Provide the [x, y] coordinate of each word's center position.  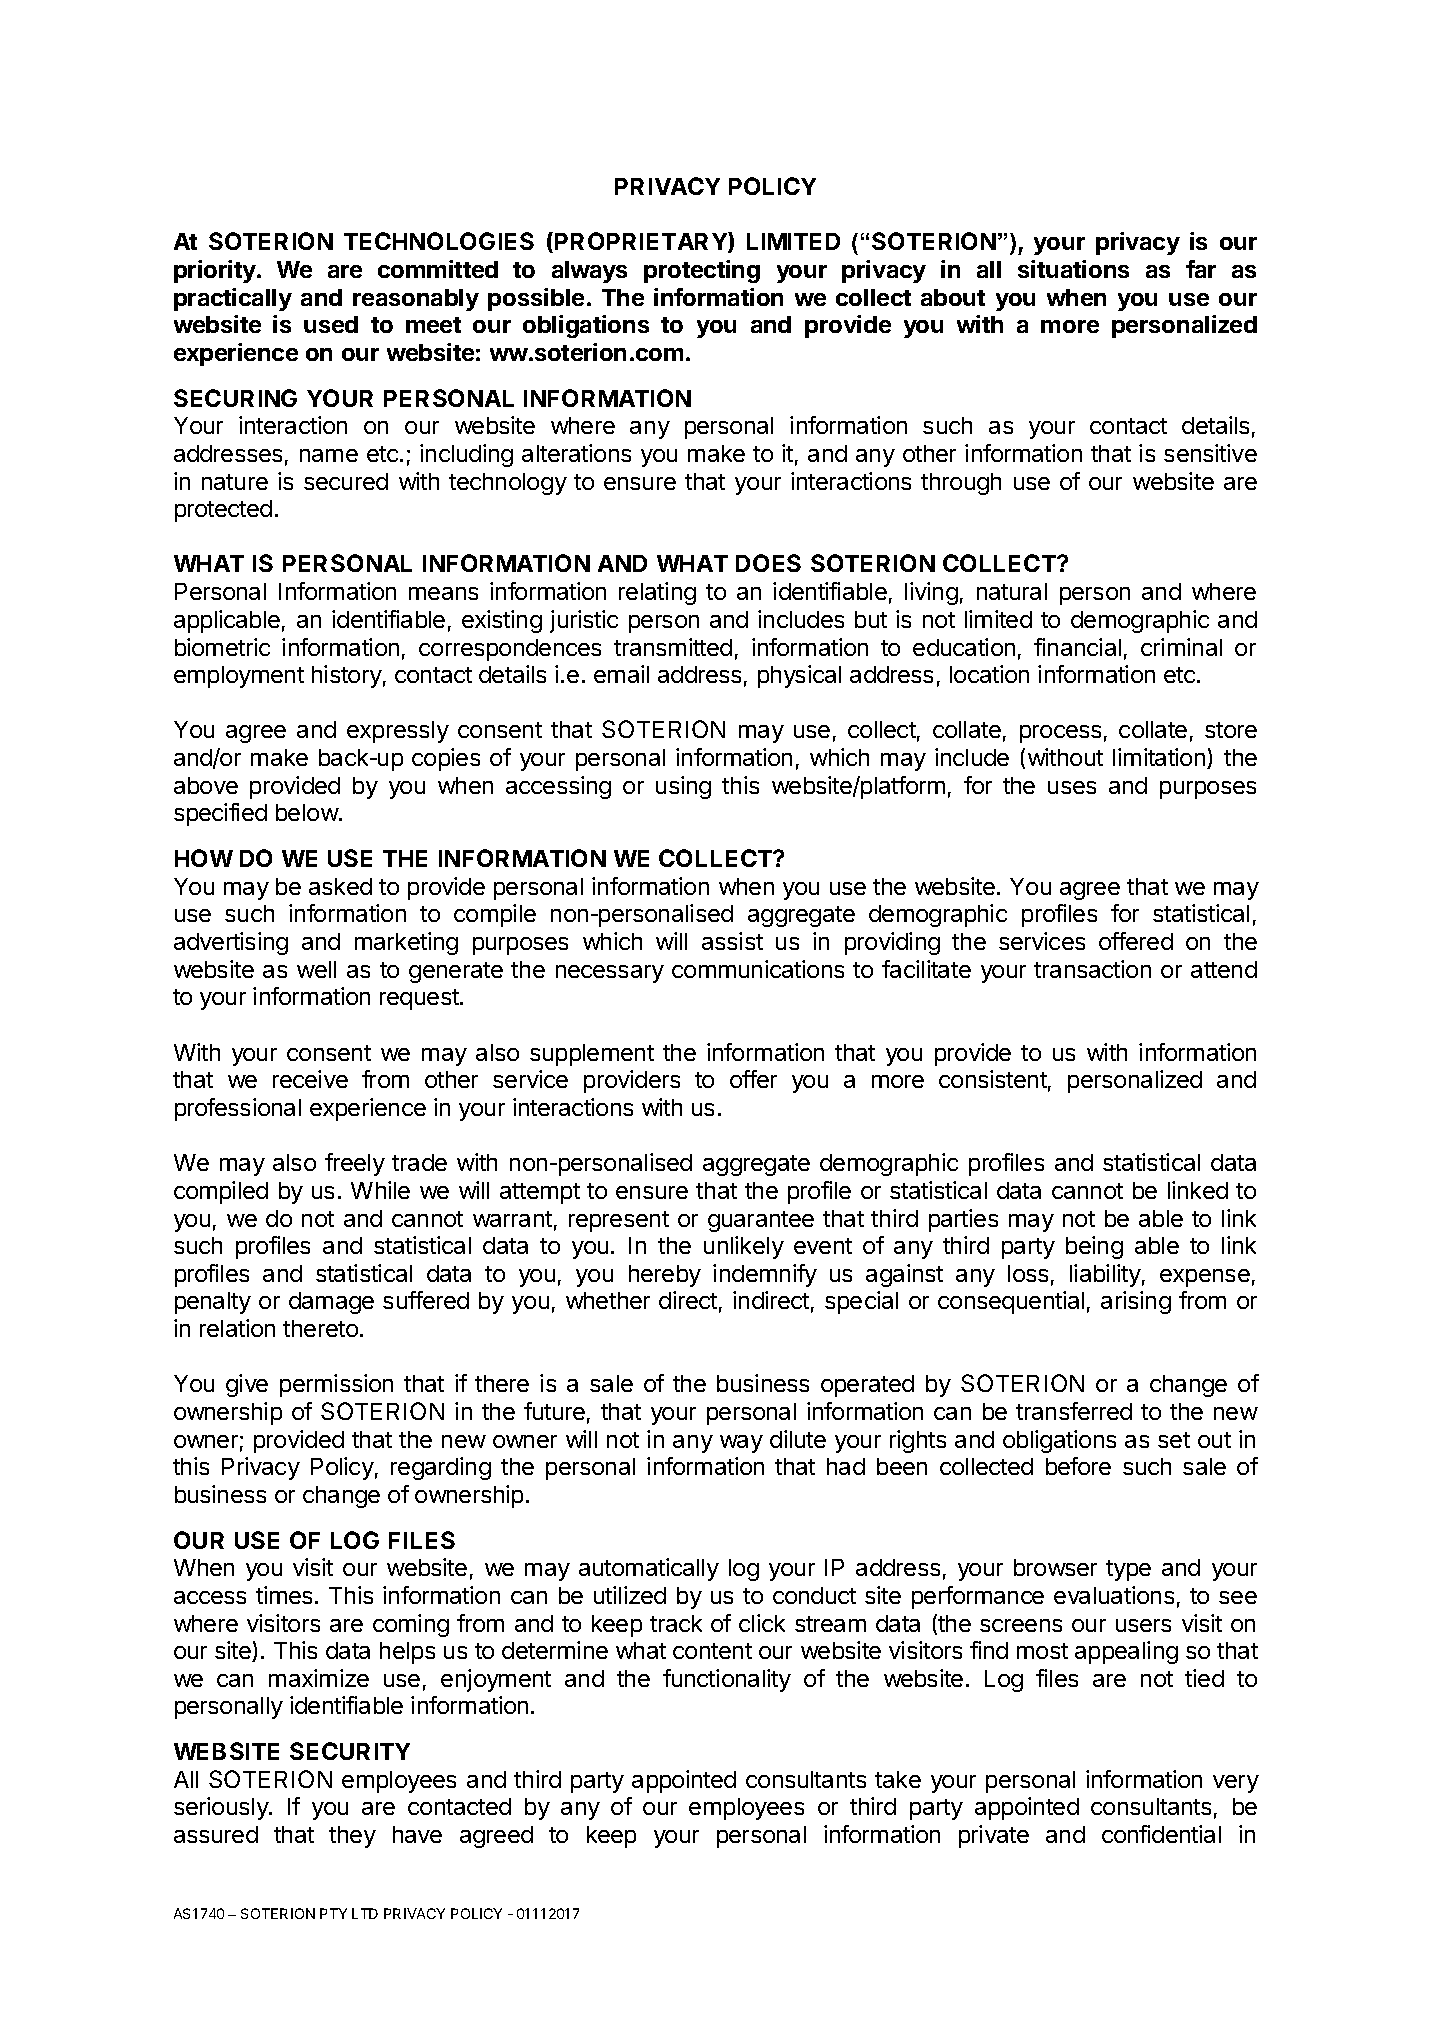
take [898, 1779]
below [307, 812]
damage [331, 1303]
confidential [1161, 1834]
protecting [702, 271]
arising [1136, 1302]
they [352, 1837]
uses [1072, 787]
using [683, 787]
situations [1073, 269]
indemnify [765, 1275]
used [331, 324]
